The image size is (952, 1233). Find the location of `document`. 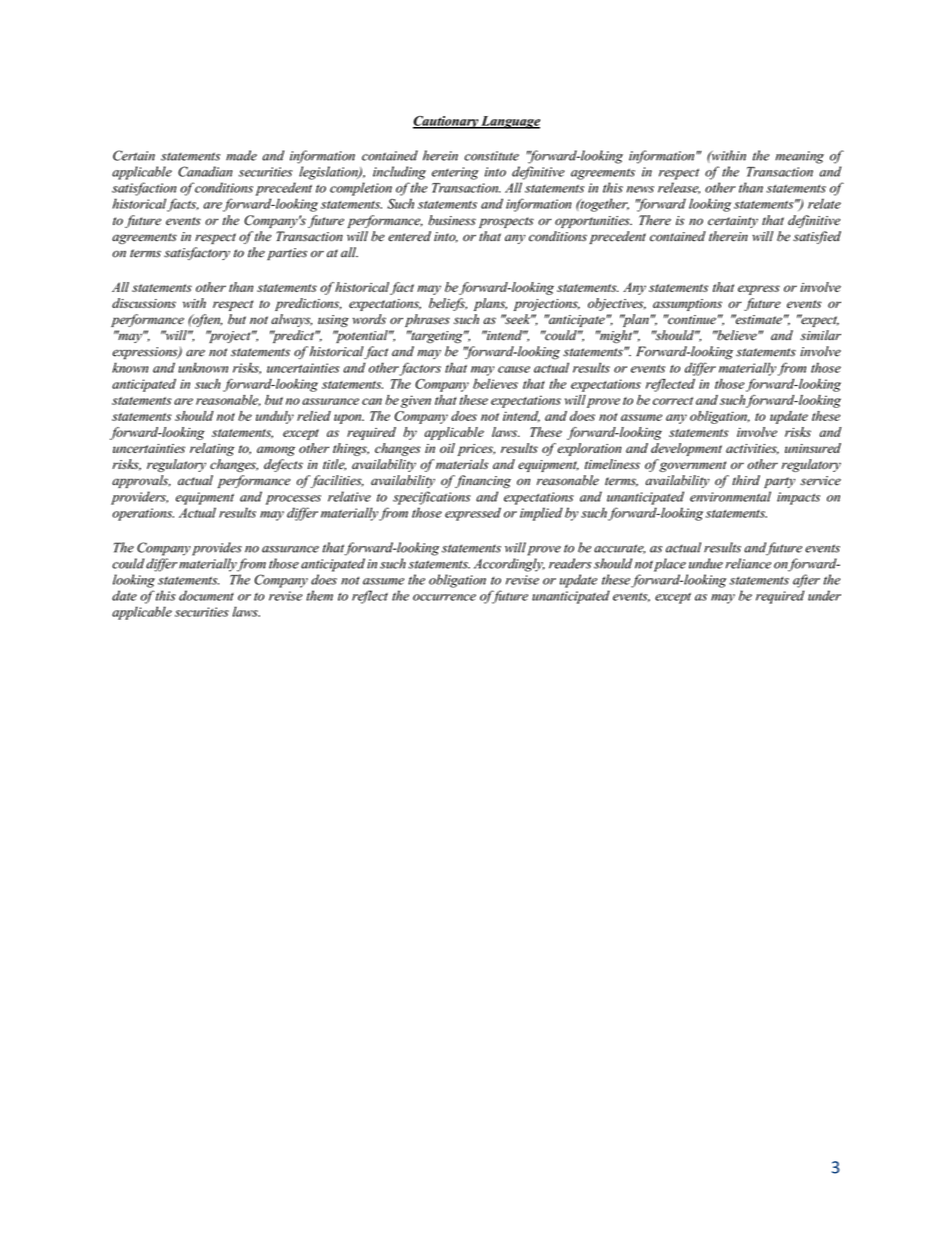

document is located at coordinates (206, 595).
